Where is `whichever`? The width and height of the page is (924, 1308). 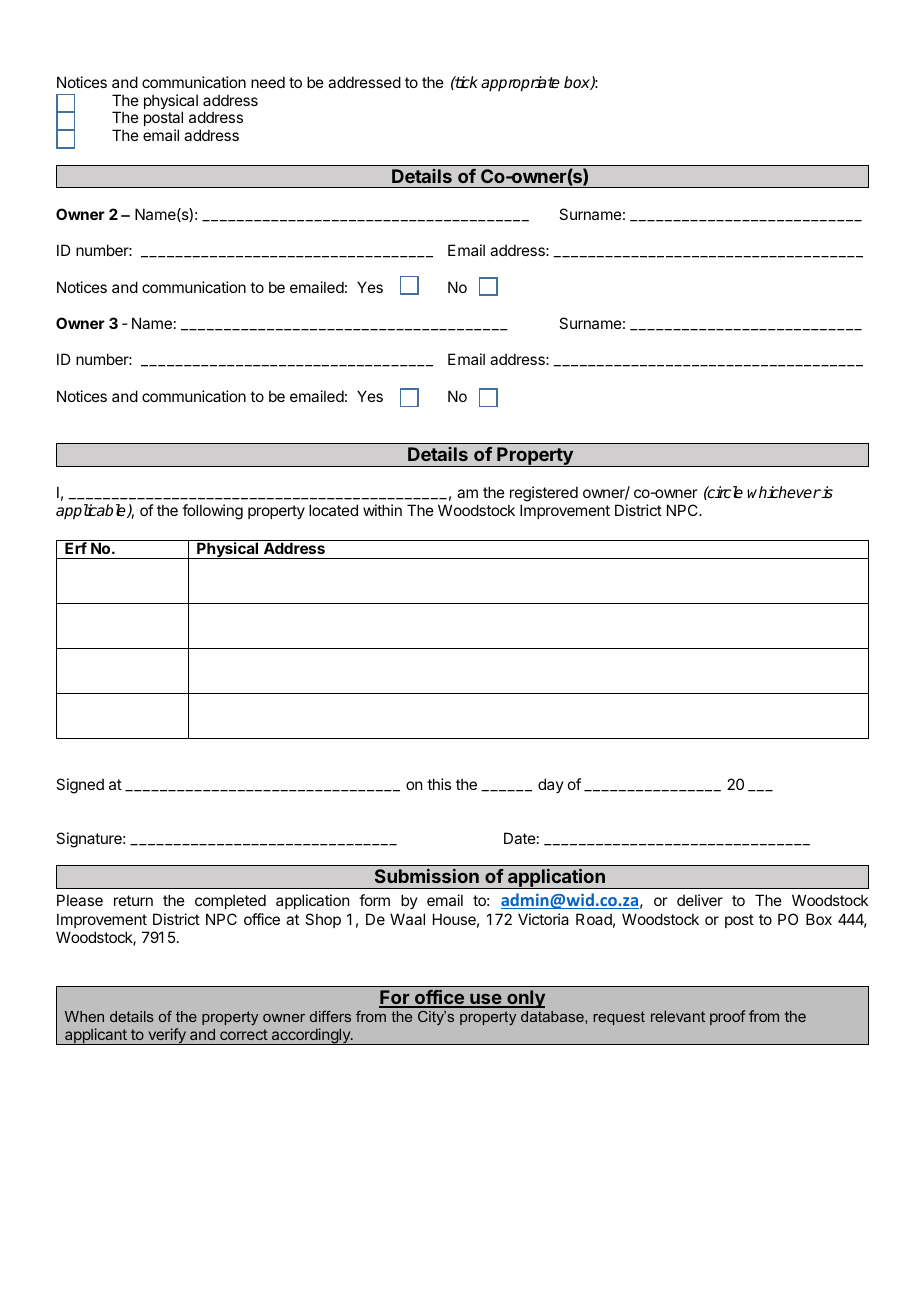 whichever is located at coordinates (784, 492).
